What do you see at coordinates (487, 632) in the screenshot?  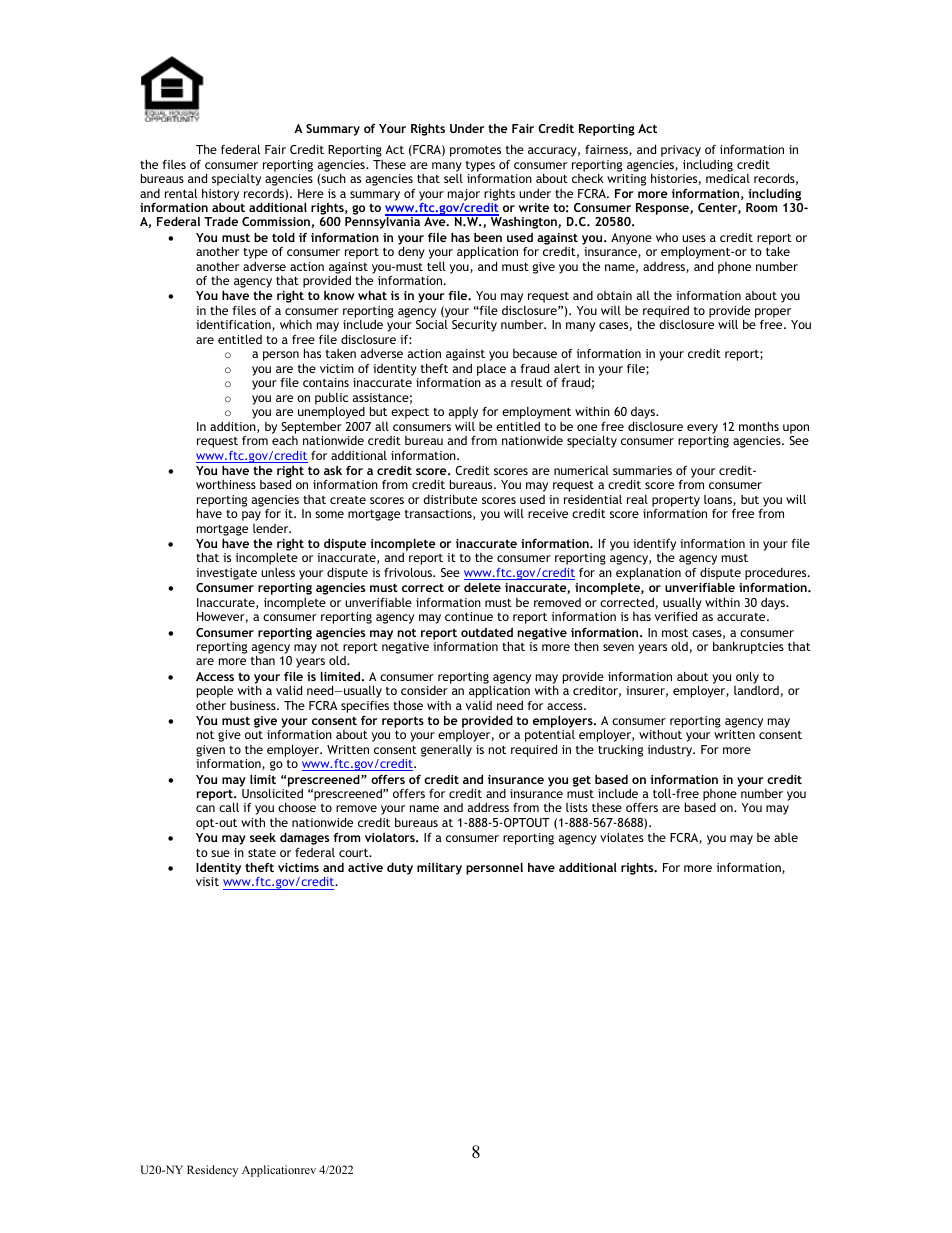 I see `outdated` at bounding box center [487, 632].
